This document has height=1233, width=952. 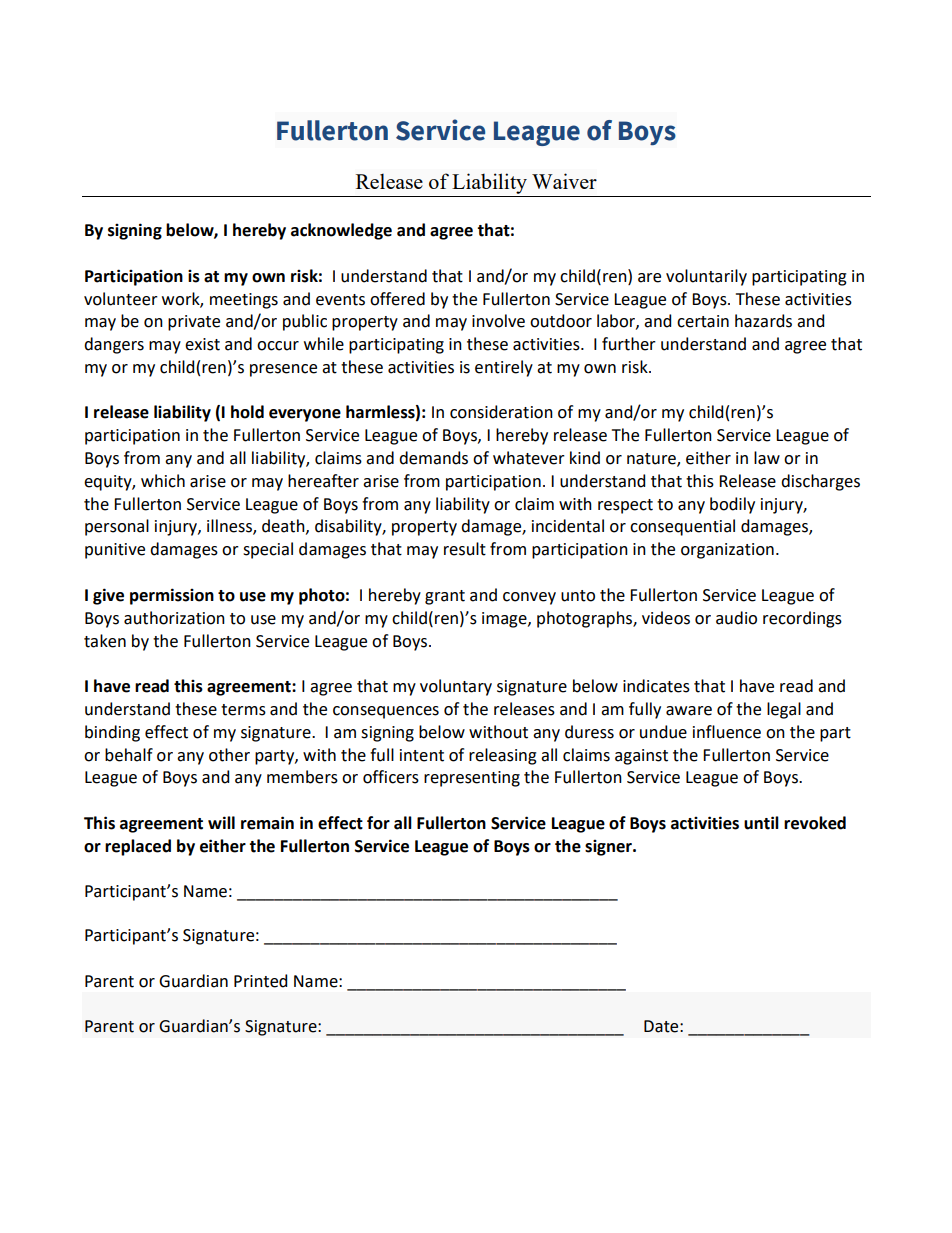 What do you see at coordinates (767, 458) in the document?
I see `law` at bounding box center [767, 458].
